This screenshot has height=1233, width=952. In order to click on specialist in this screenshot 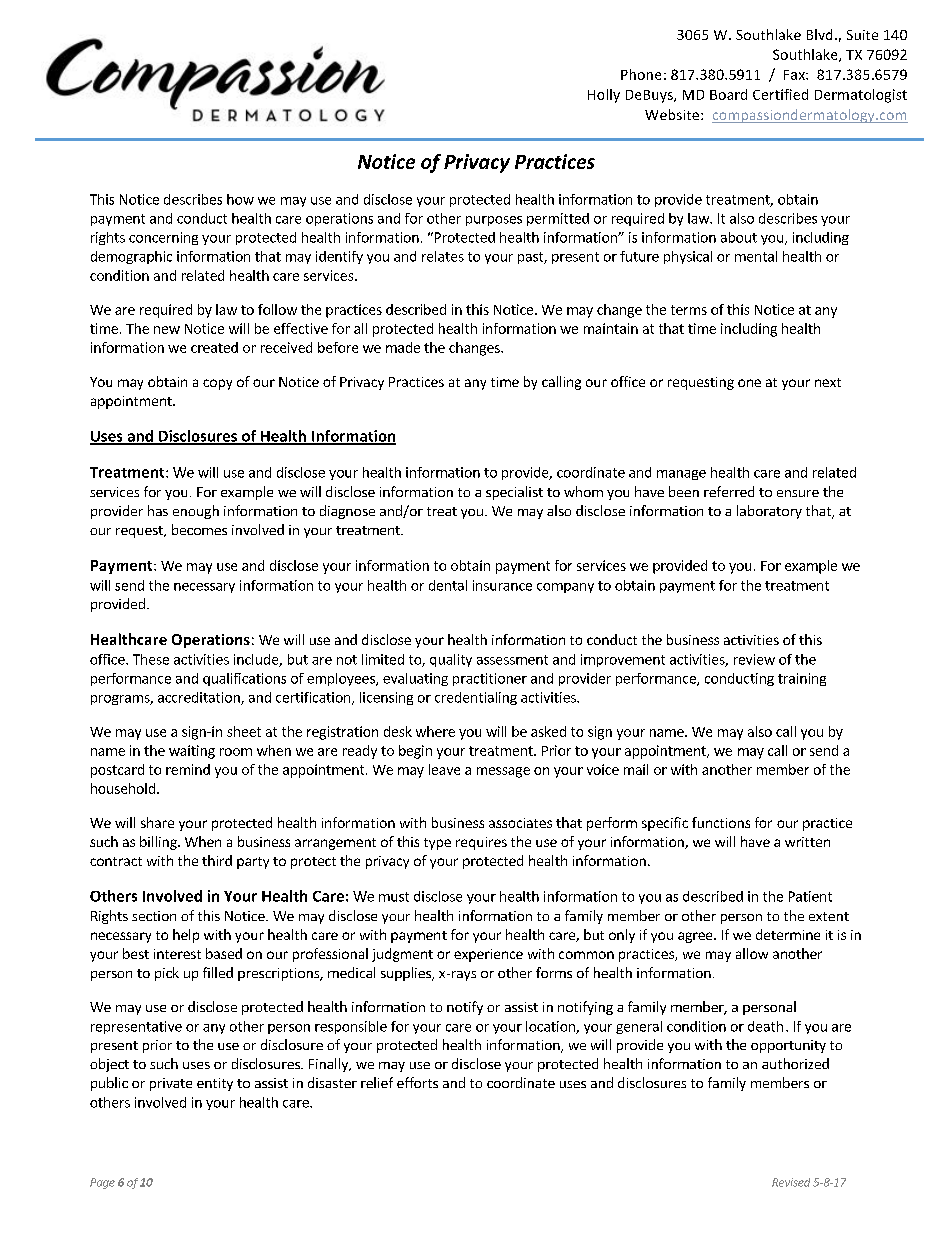, I will do `click(514, 493)`.
